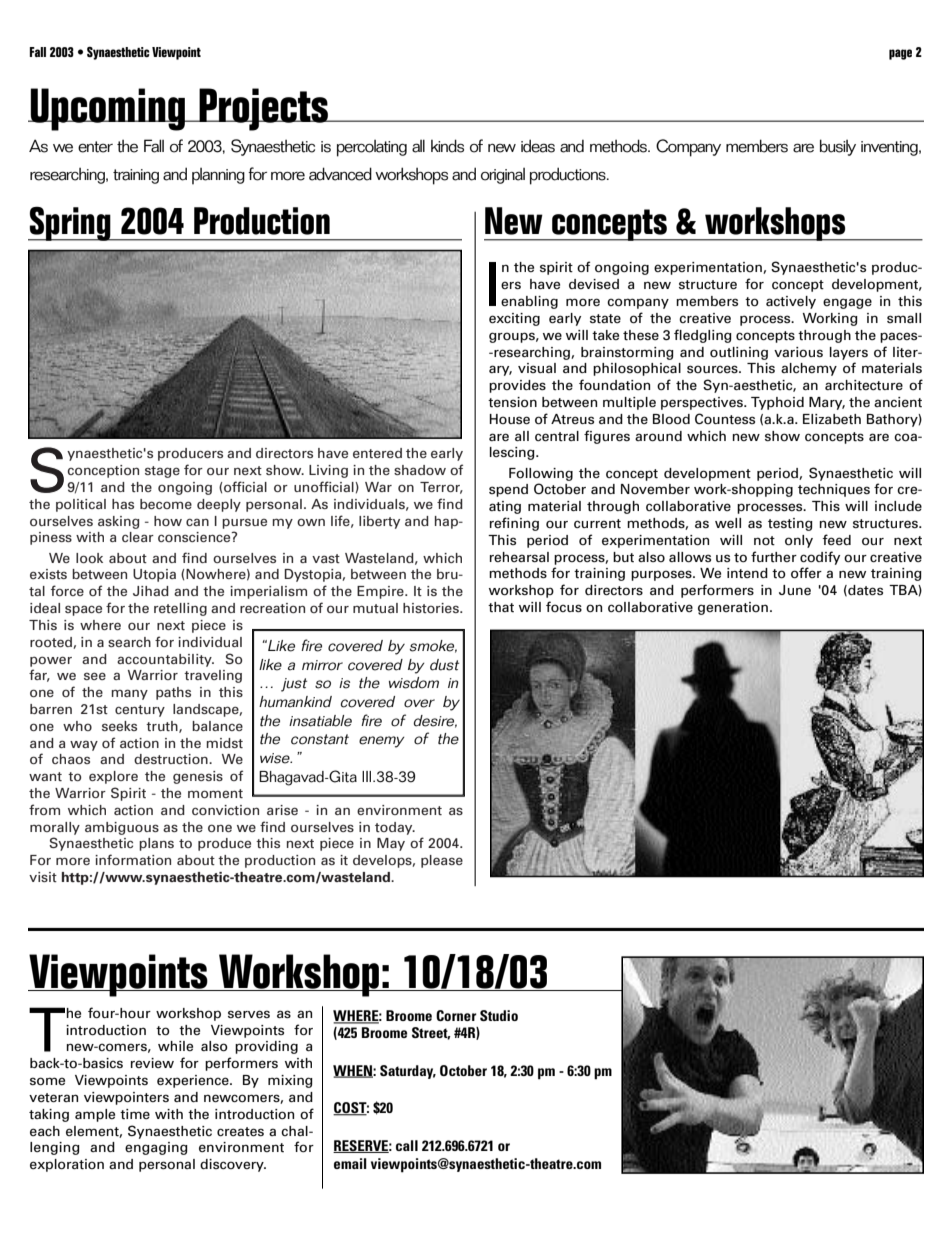  Describe the element at coordinates (108, 109) in the screenshot. I see `Upcoming` at that location.
